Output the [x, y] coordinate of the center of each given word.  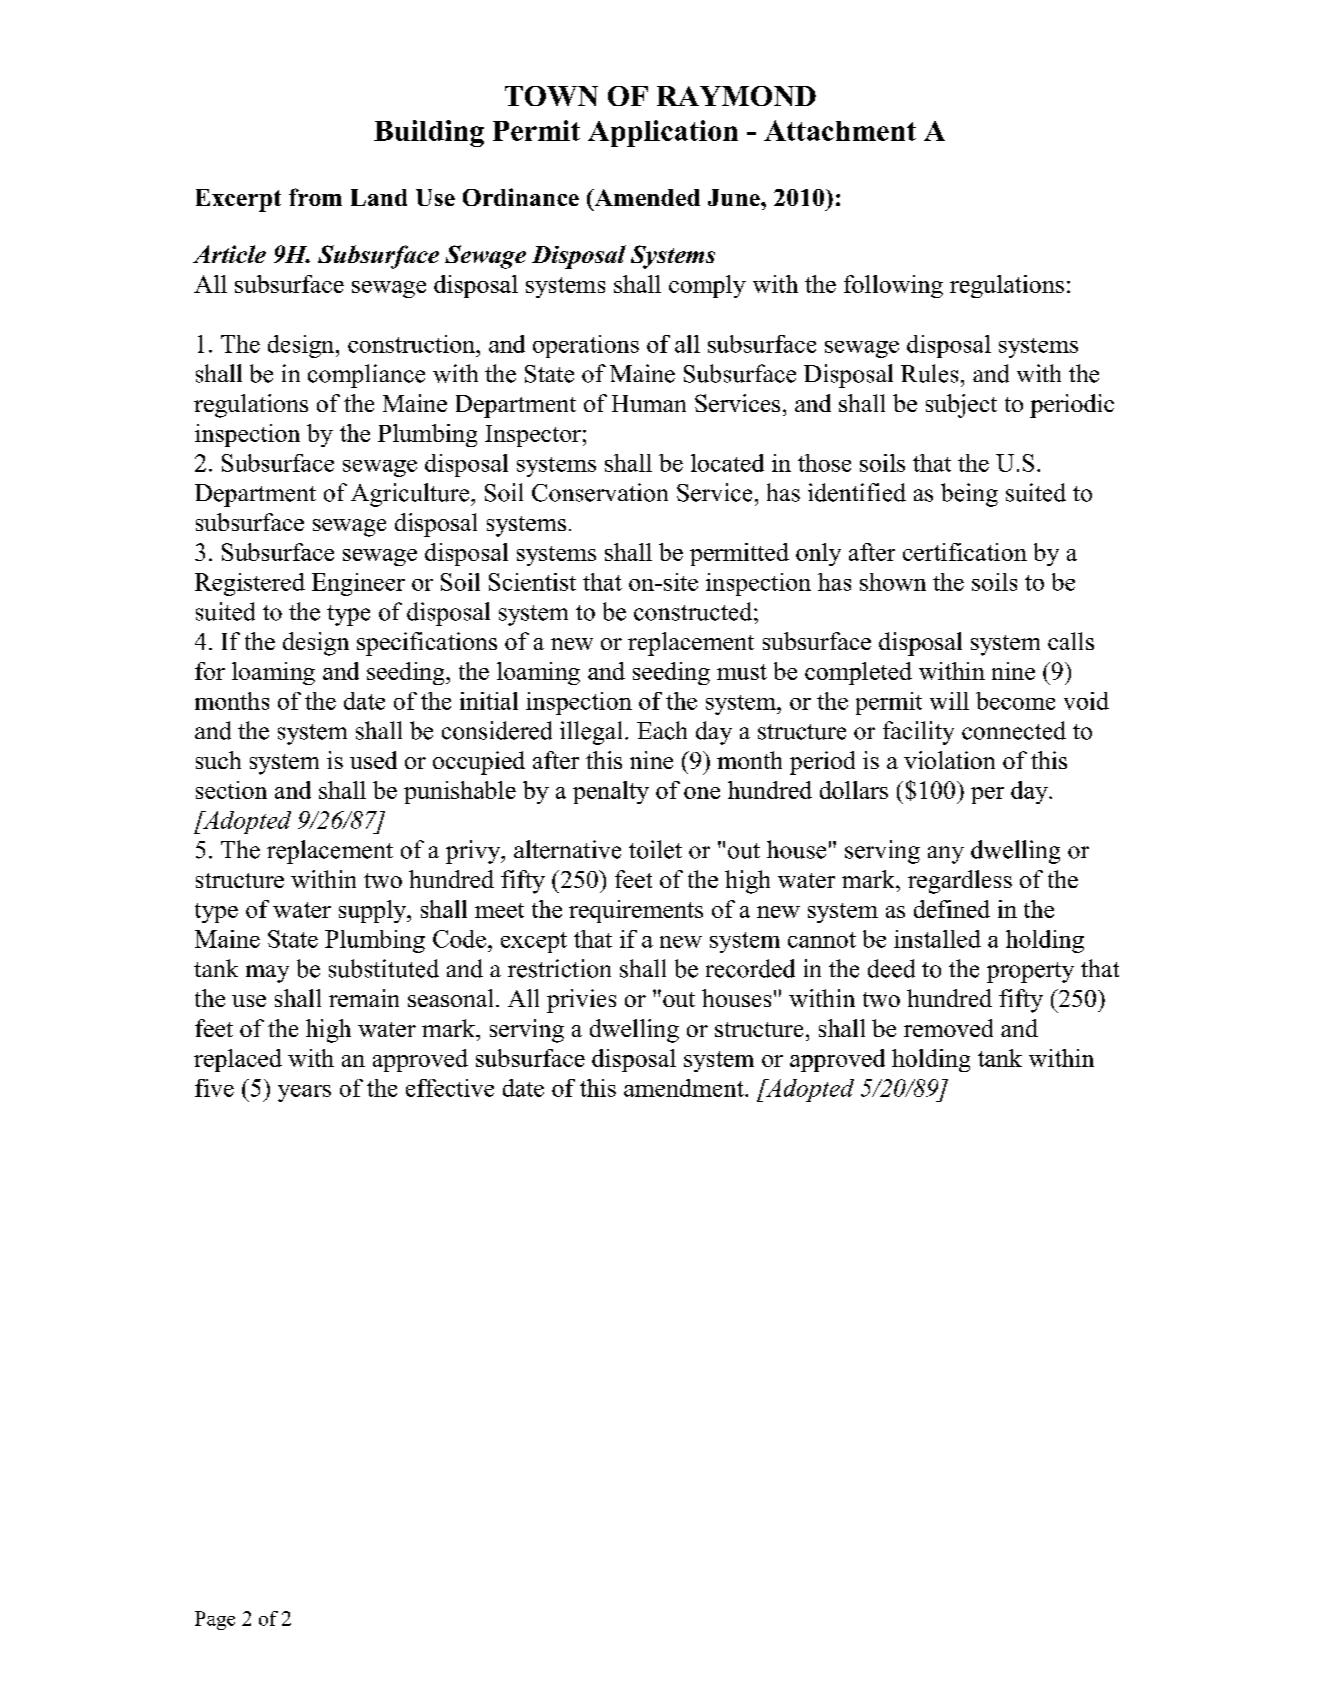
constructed [694, 611]
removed [948, 1028]
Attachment [840, 130]
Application [663, 133]
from [315, 197]
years [304, 1093]
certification [965, 552]
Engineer [358, 584]
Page [215, 1620]
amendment [685, 1088]
